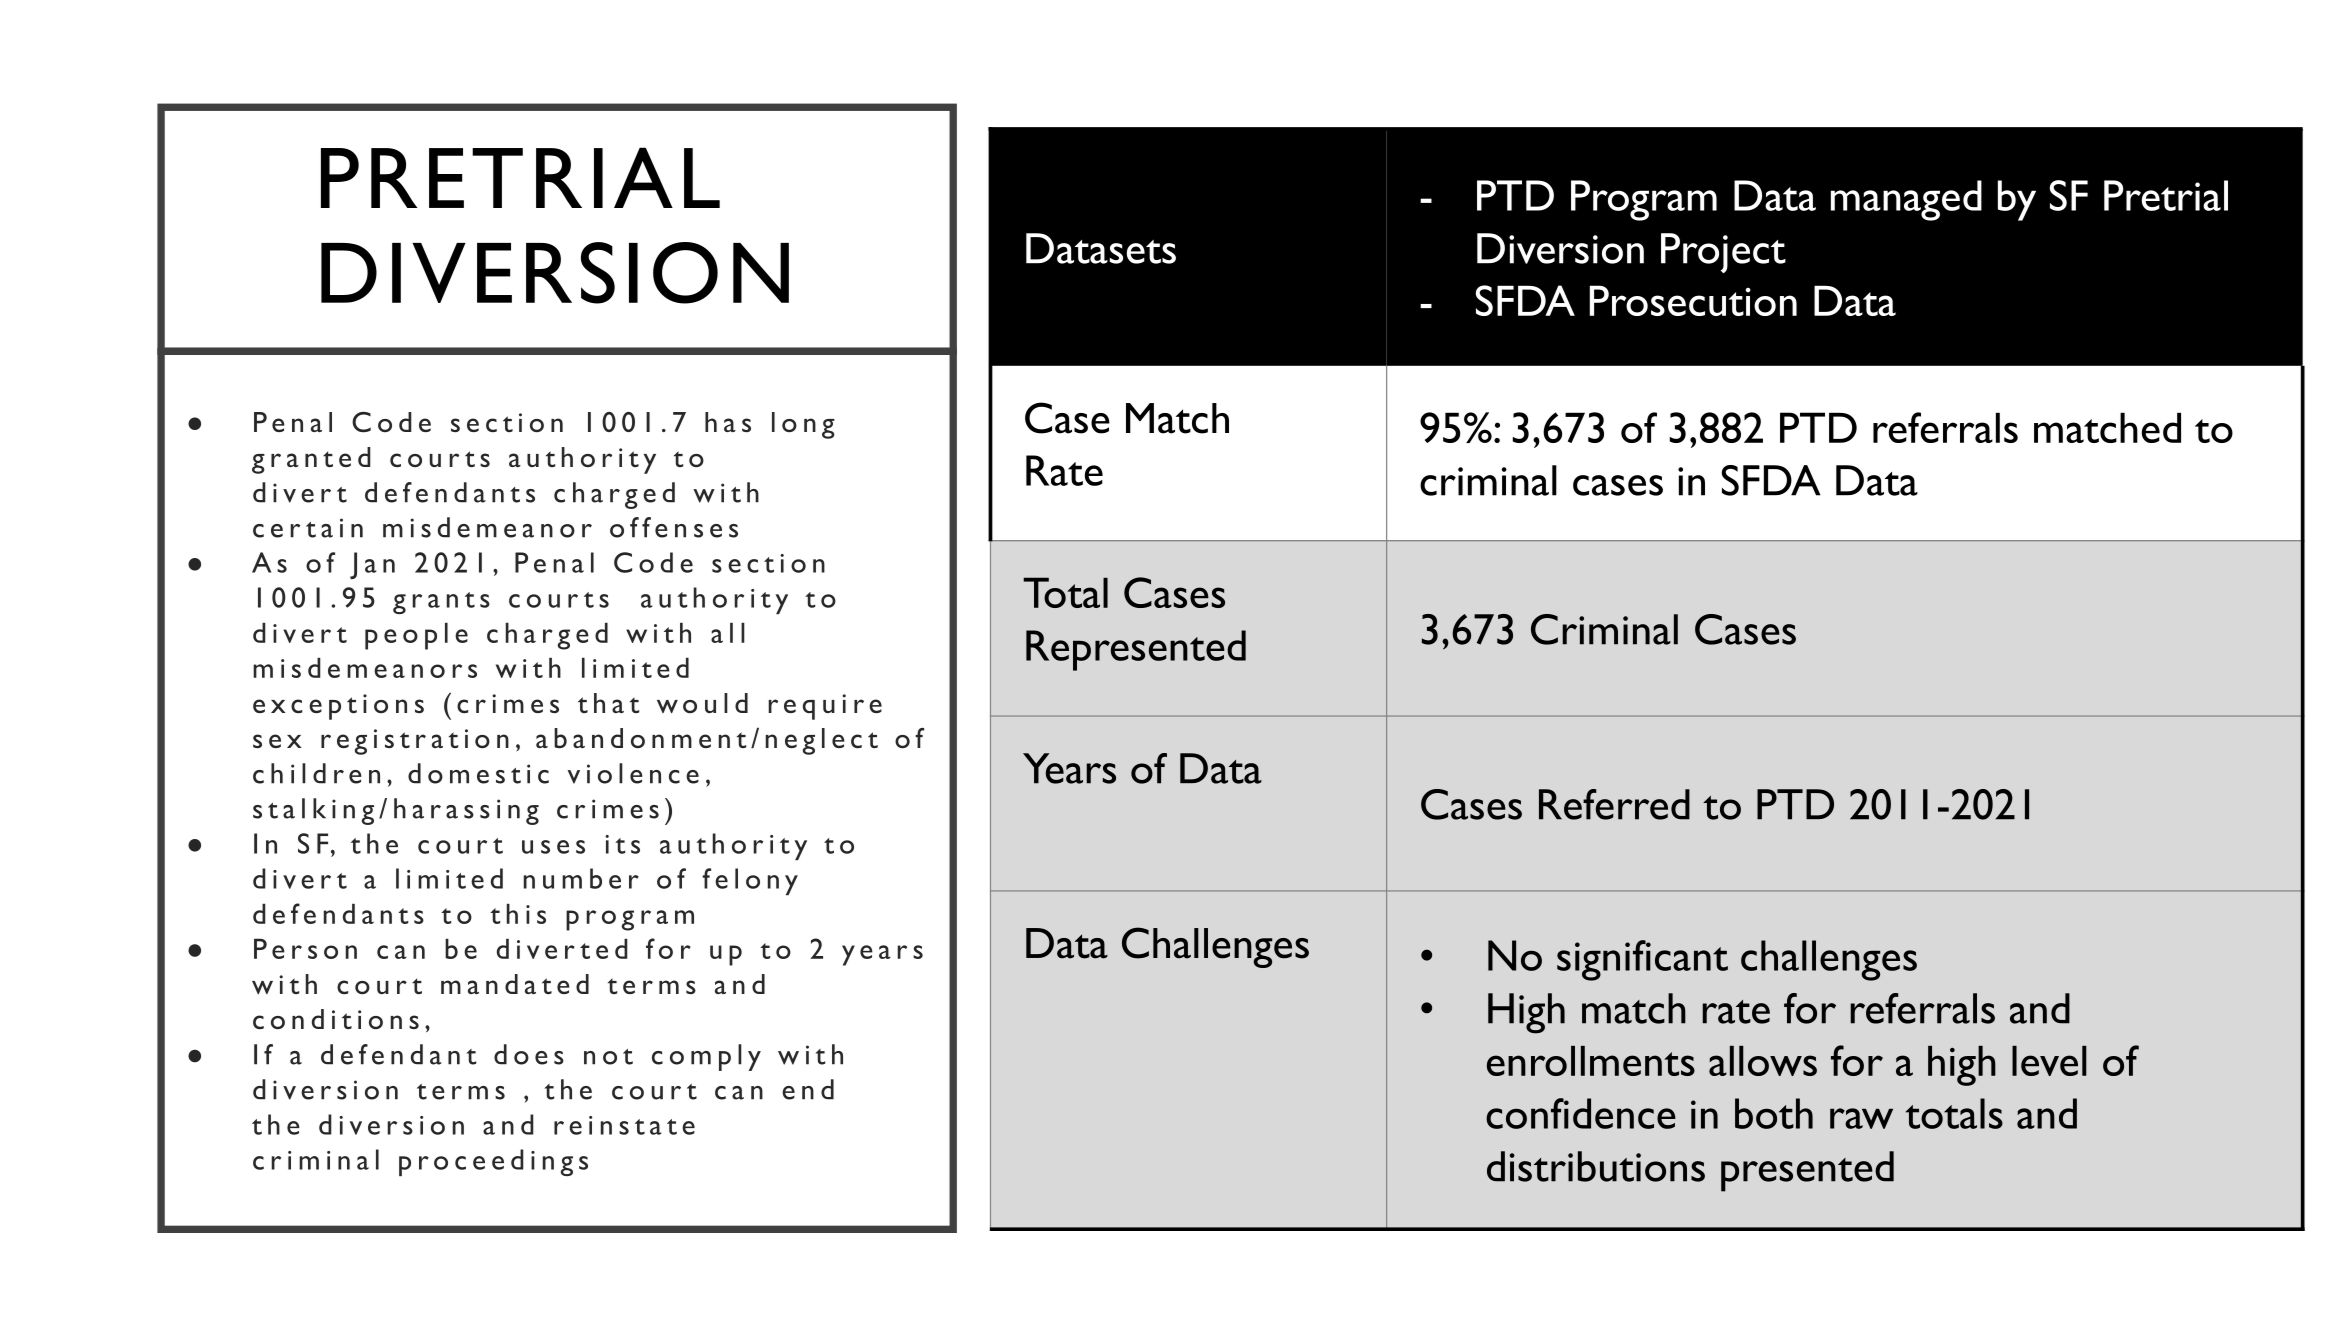 This page has height=1317, width=2341. What do you see at coordinates (1693, 300) in the page?
I see `Prosecution` at bounding box center [1693, 300].
